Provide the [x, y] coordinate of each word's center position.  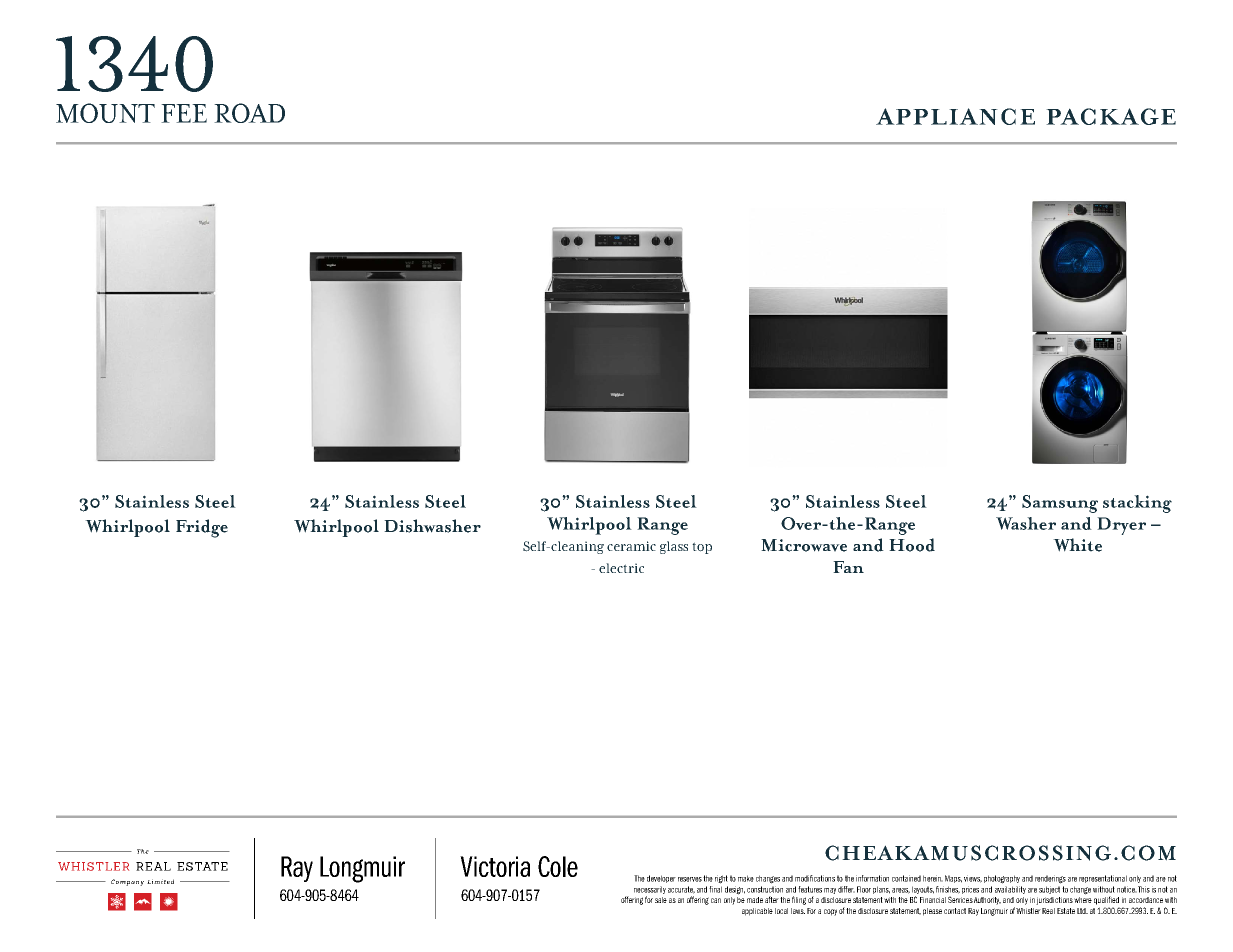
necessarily [650, 890]
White [1077, 545]
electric [621, 568]
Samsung [1060, 504]
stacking [1137, 504]
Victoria [495, 866]
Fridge [202, 528]
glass [674, 547]
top [702, 548]
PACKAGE [1111, 116]
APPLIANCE [955, 116]
